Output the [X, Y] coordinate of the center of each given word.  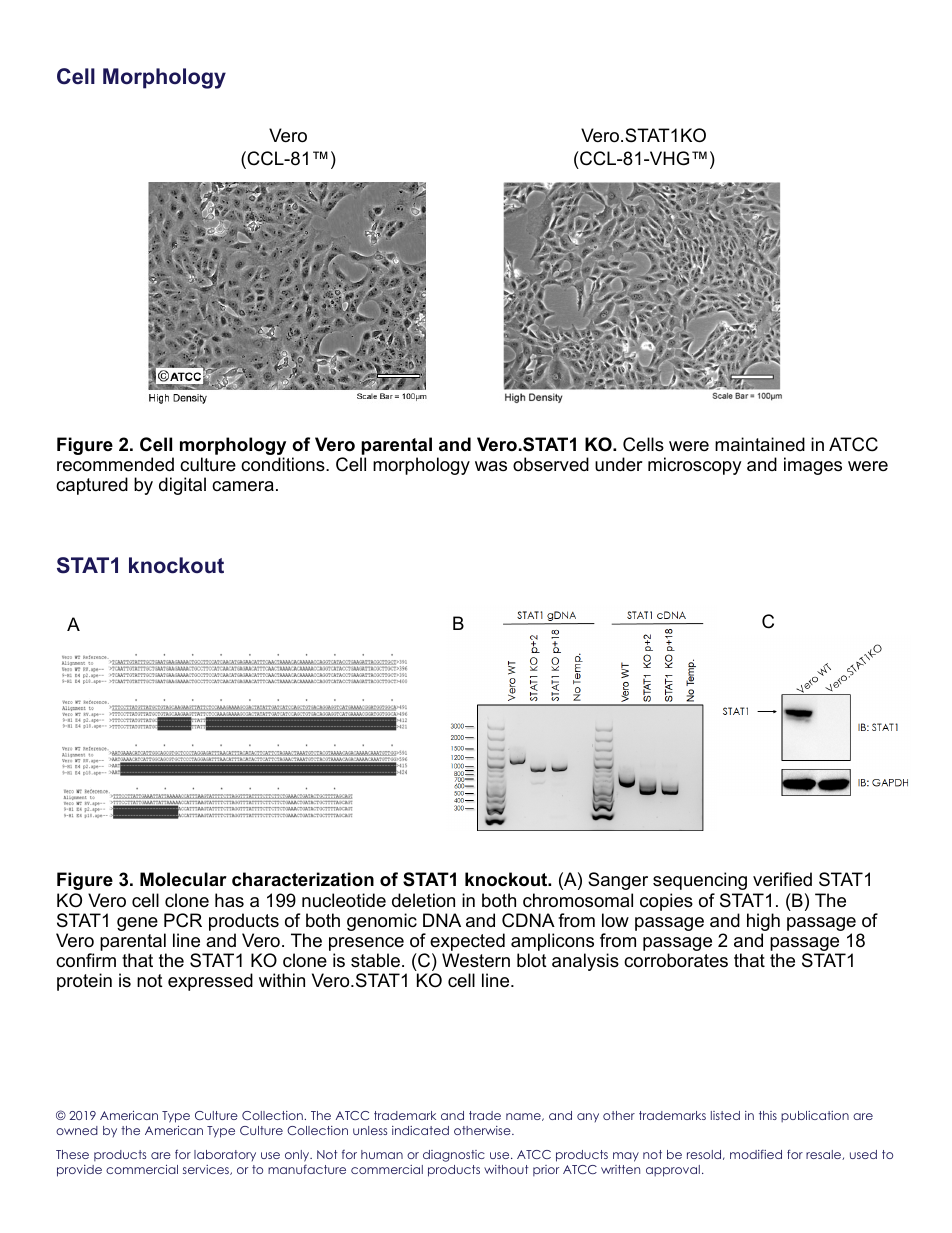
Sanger [618, 881]
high [763, 923]
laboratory [225, 1155]
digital [182, 486]
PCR [183, 920]
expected [467, 943]
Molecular [183, 879]
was [491, 466]
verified [782, 879]
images [813, 466]
